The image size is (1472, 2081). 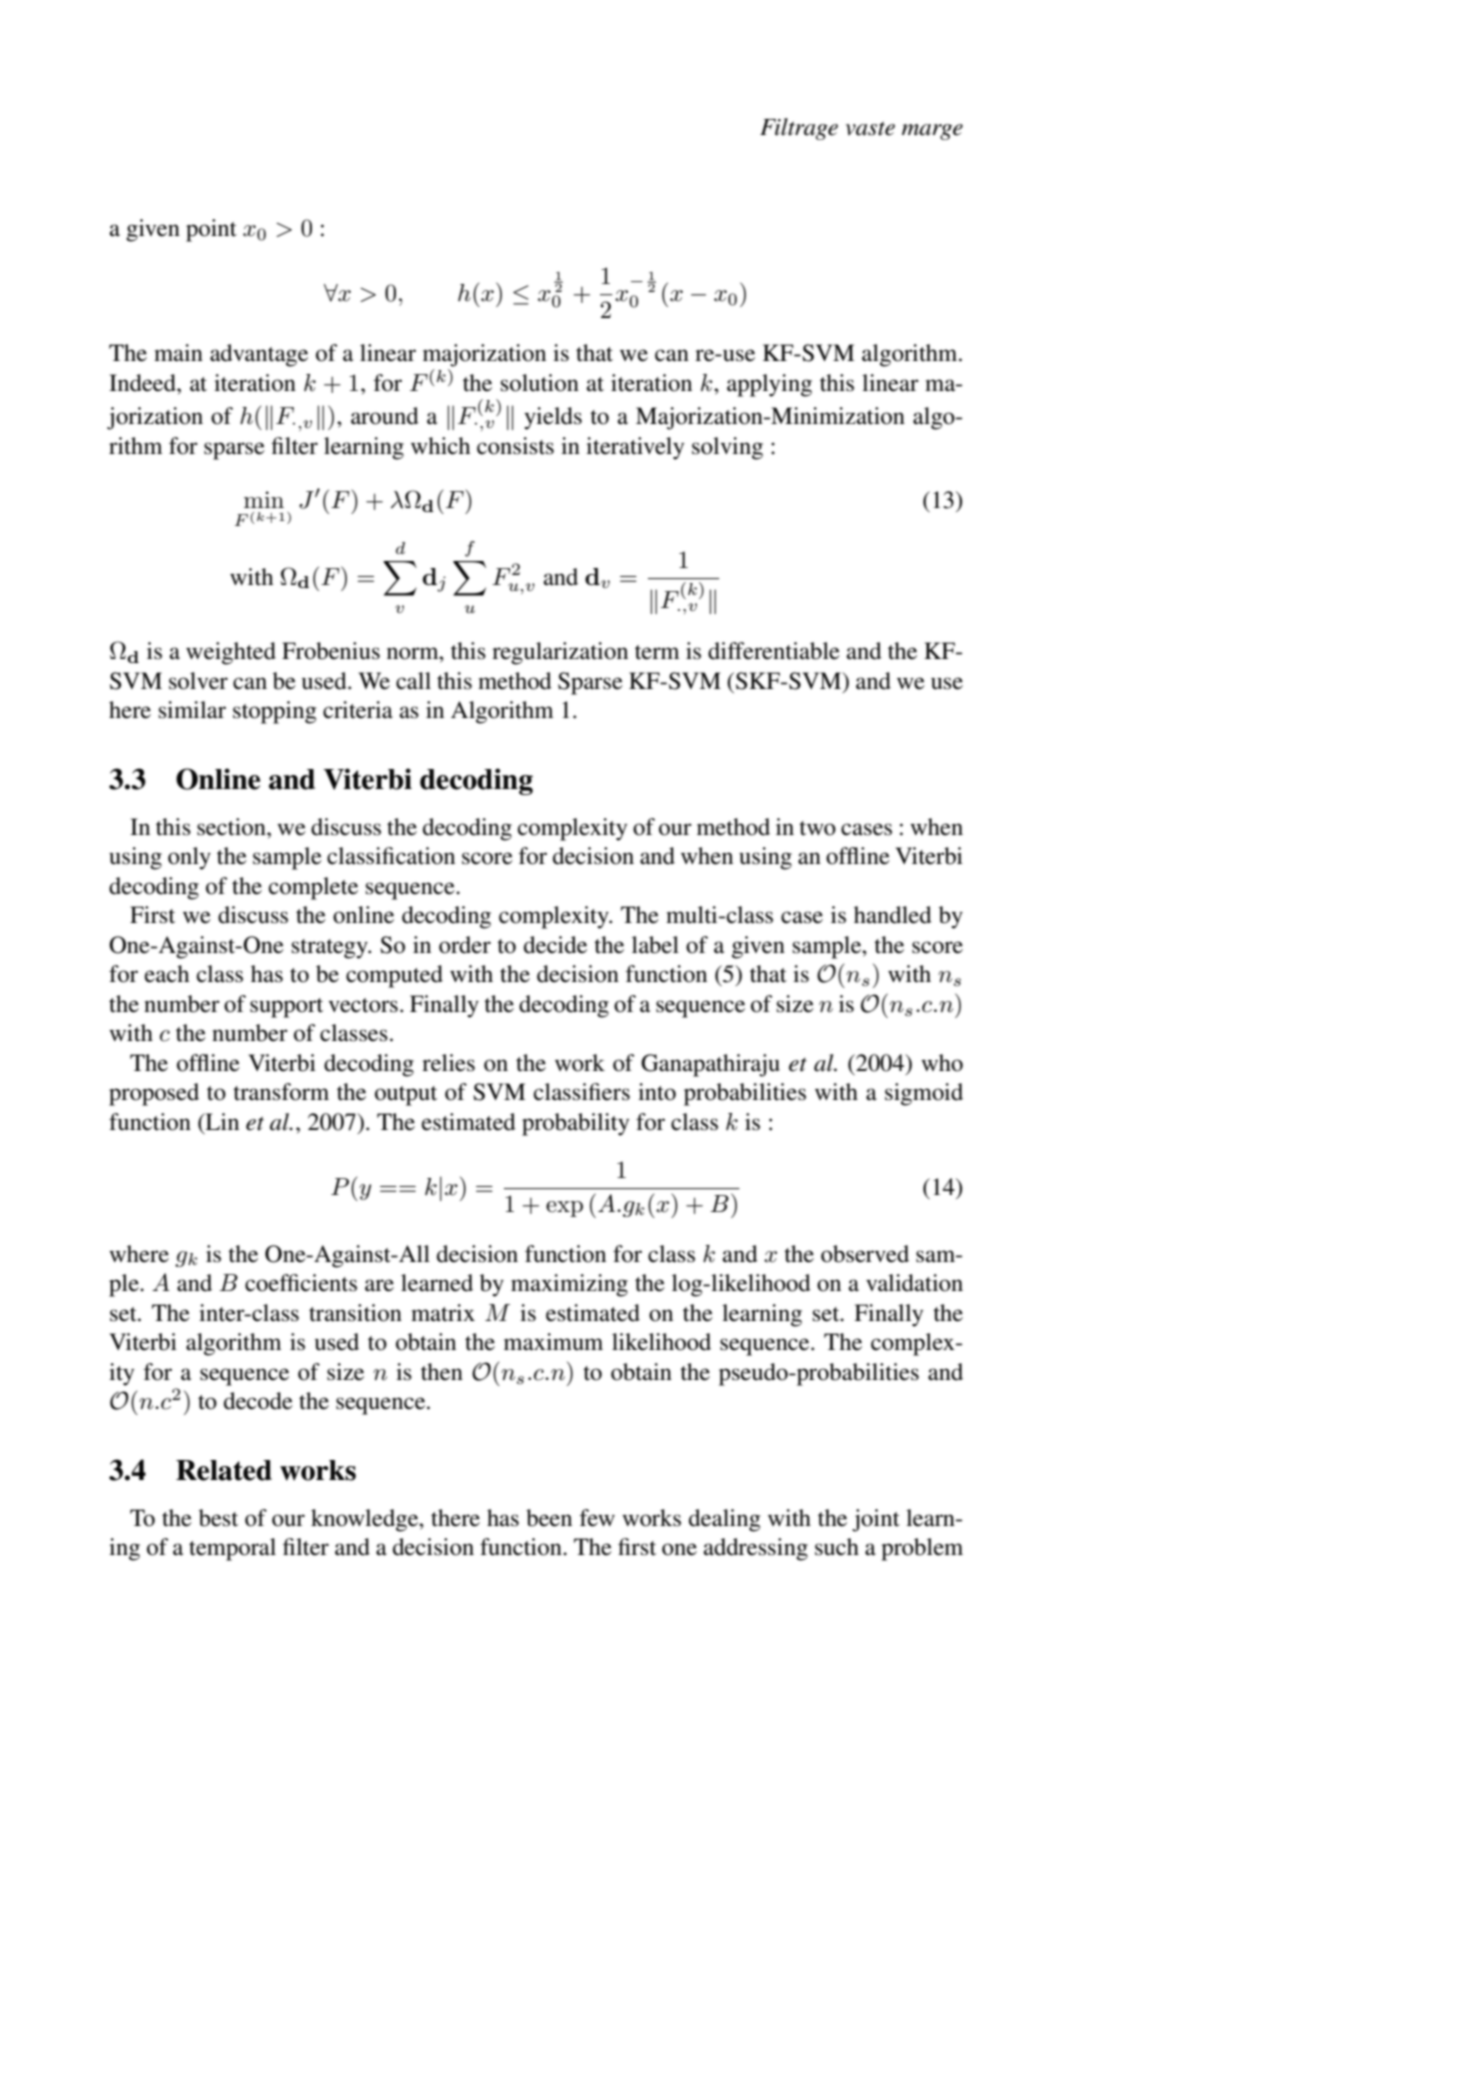 I want to click on decide, so click(x=555, y=945).
